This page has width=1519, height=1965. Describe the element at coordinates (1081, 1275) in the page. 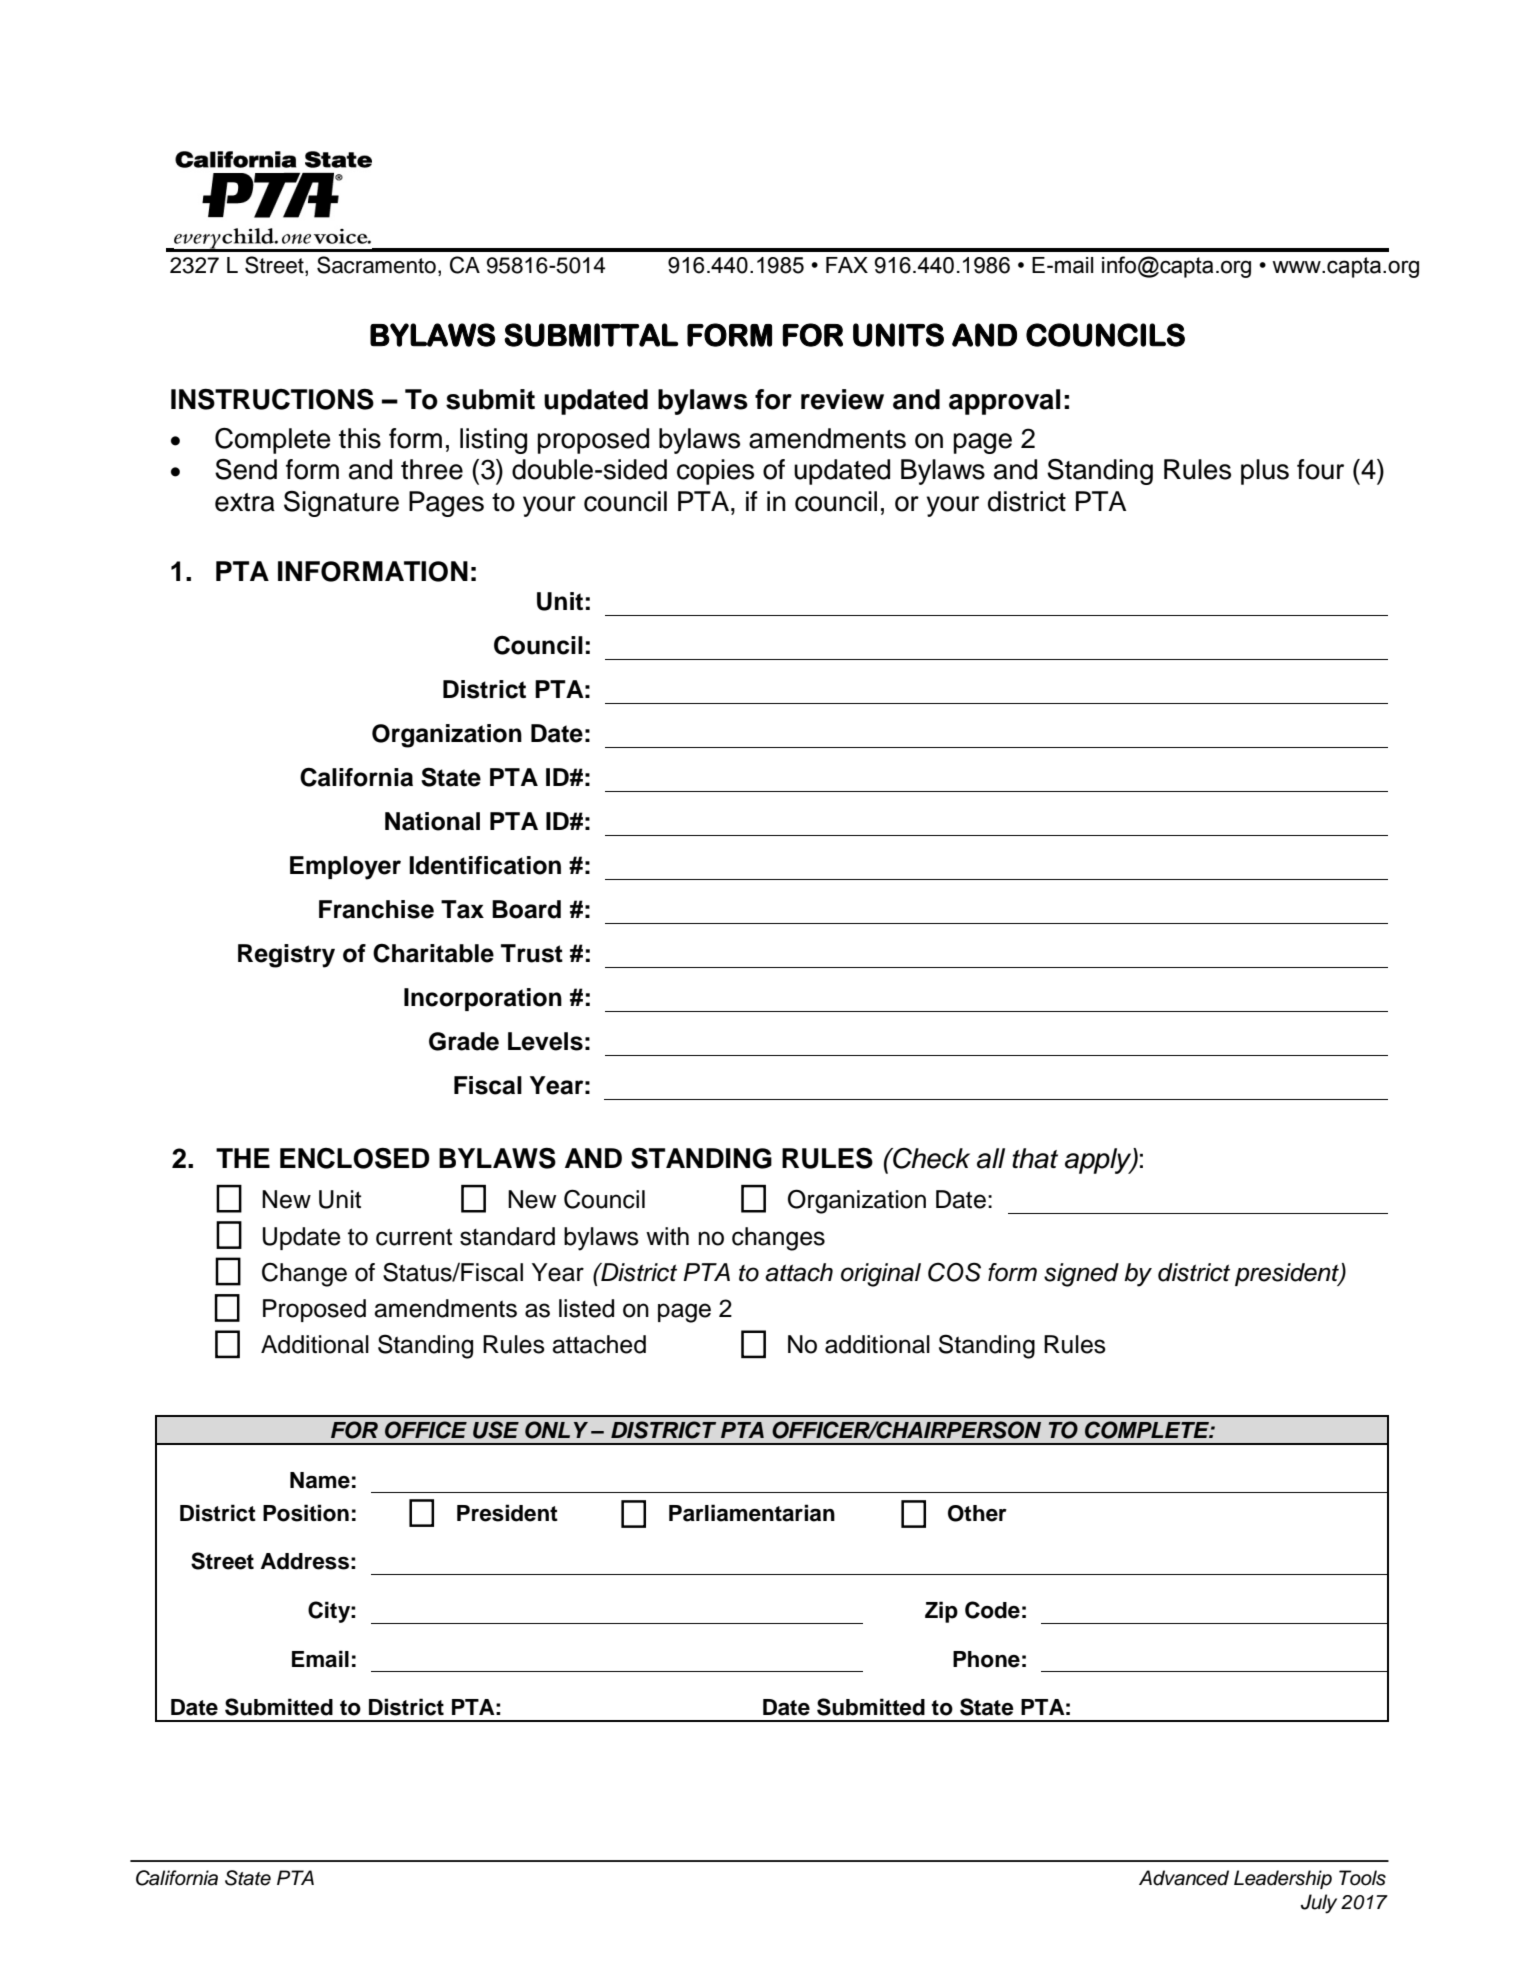

I see `signed` at that location.
